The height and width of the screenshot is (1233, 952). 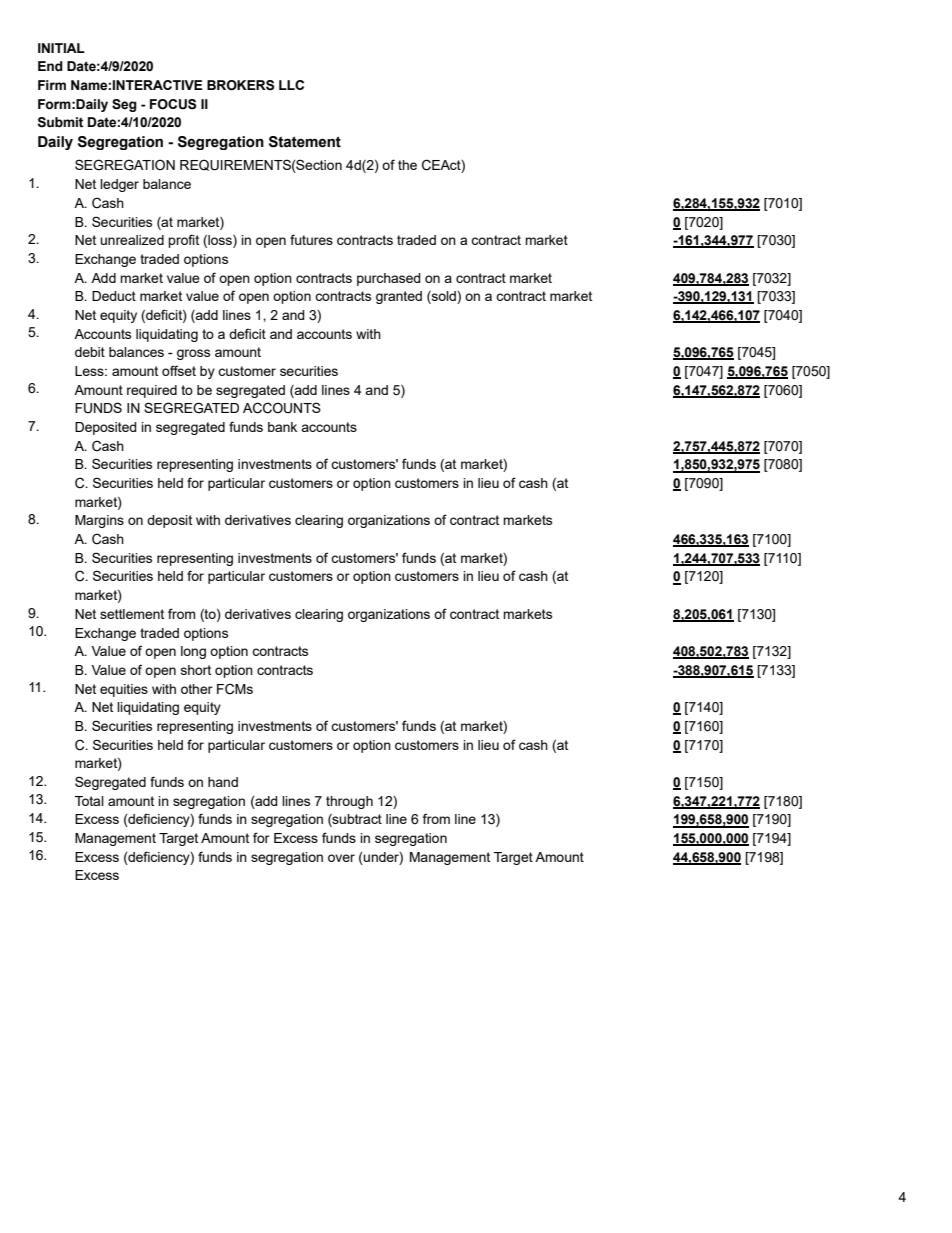 I want to click on Margins, so click(x=99, y=521).
